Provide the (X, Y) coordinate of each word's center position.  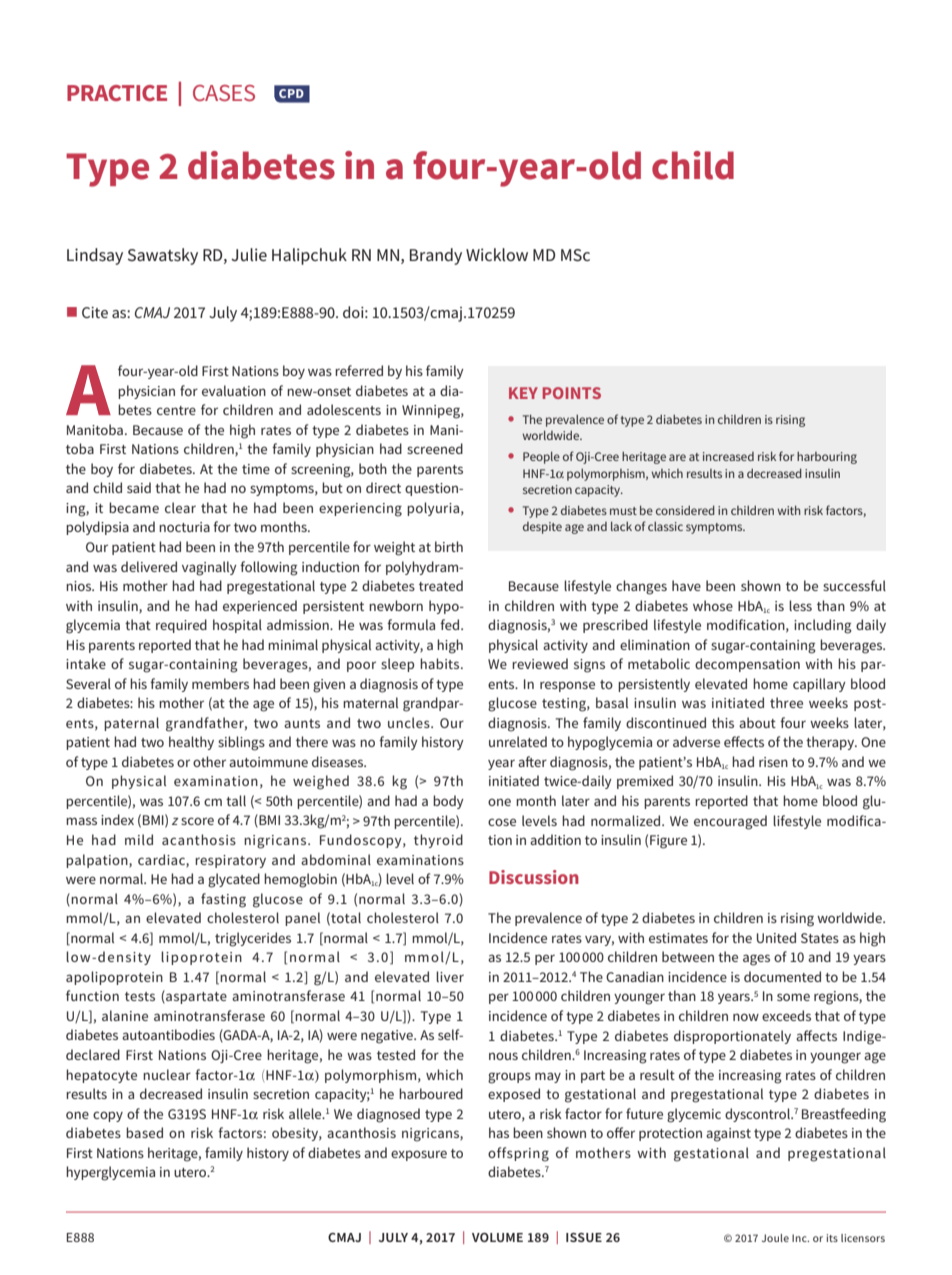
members (220, 683)
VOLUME (497, 1237)
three (786, 702)
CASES (224, 93)
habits (441, 663)
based (144, 1132)
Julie (249, 254)
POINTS (572, 393)
